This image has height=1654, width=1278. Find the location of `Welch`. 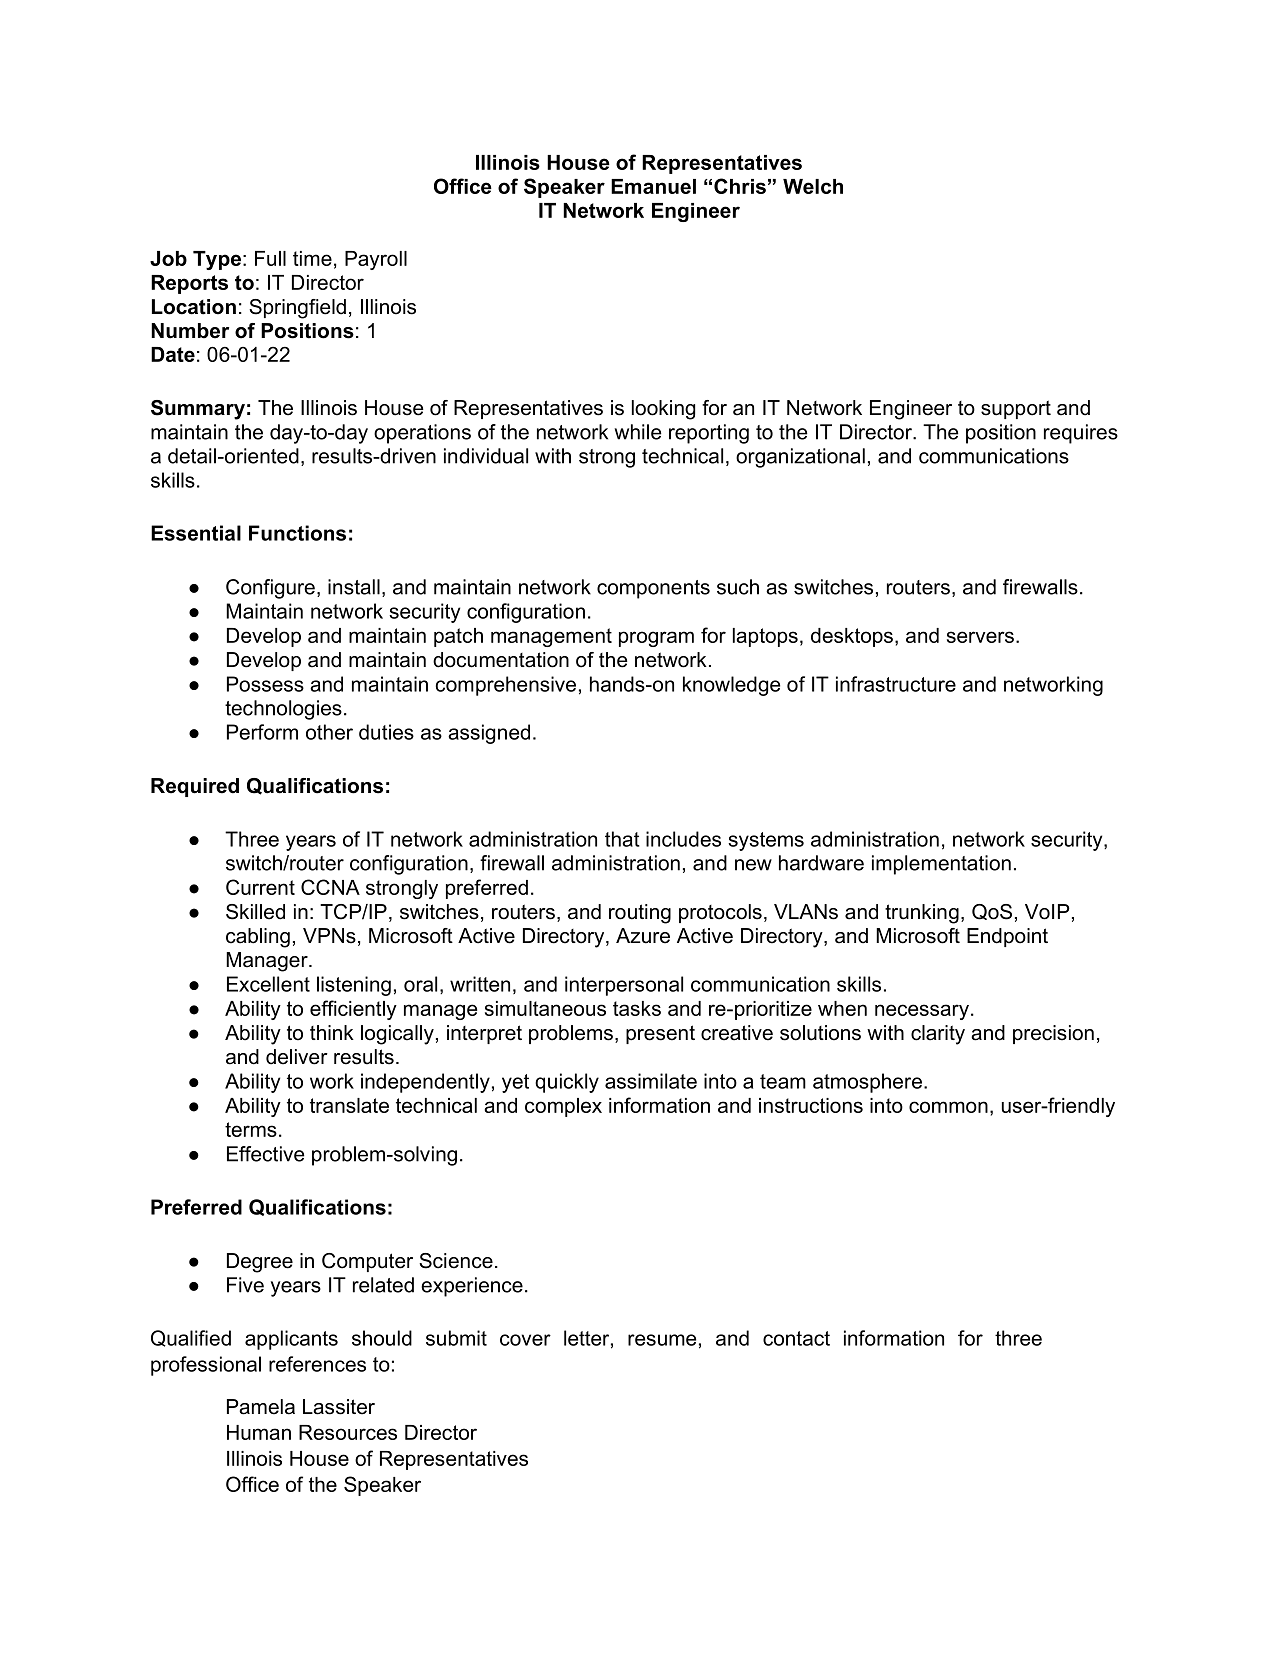

Welch is located at coordinates (813, 186).
